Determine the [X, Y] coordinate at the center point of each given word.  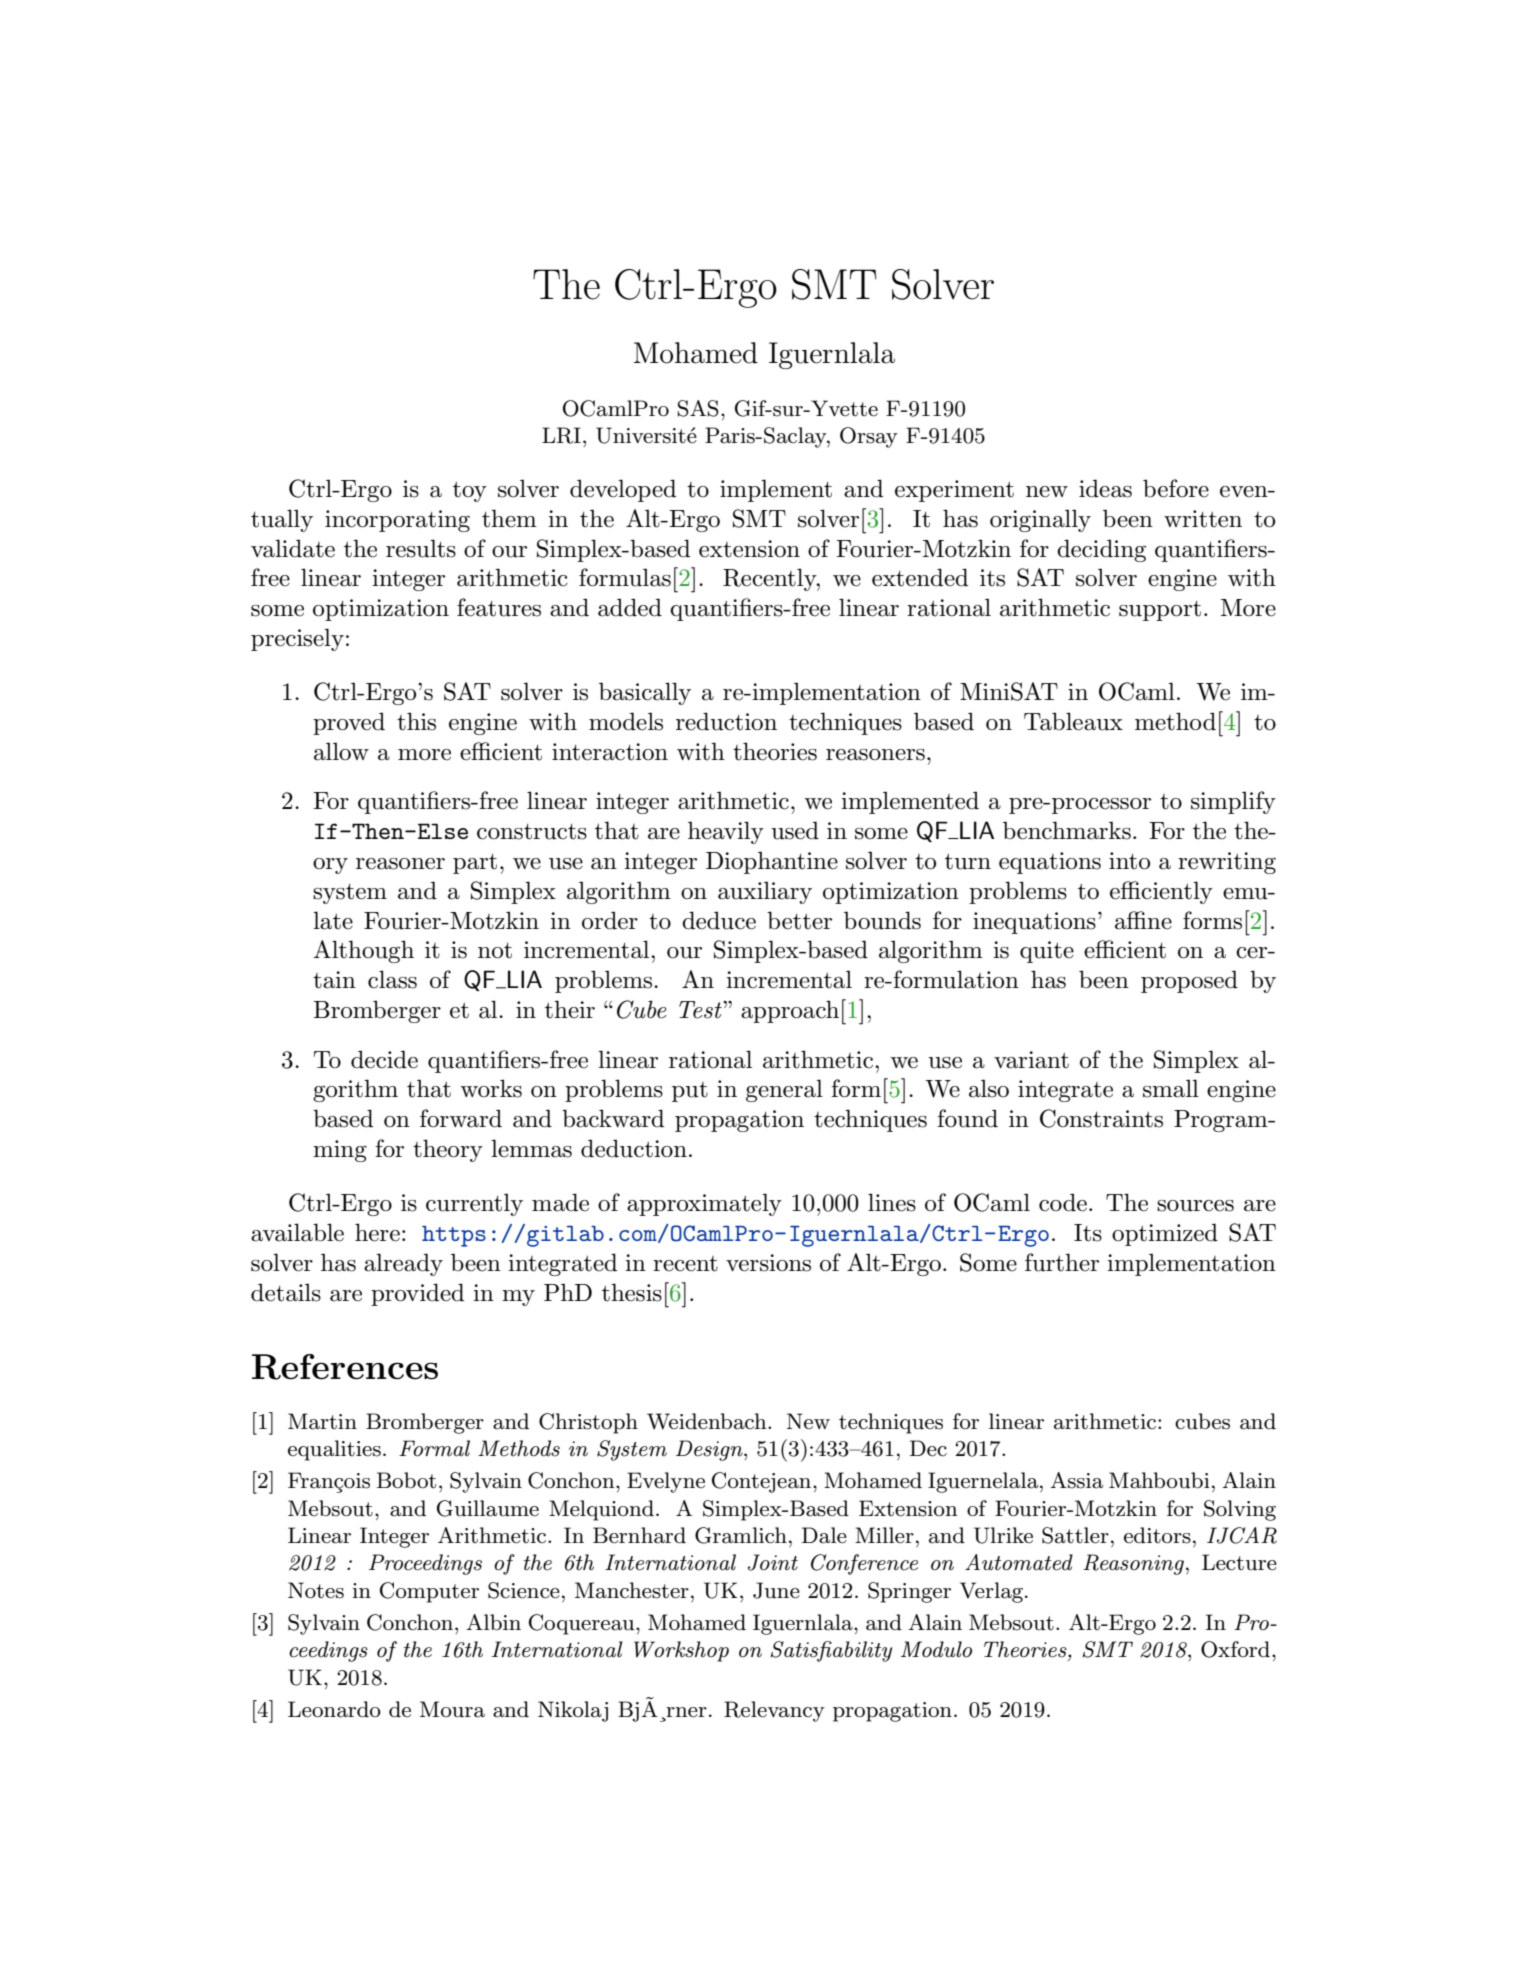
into [1129, 861]
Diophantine [772, 862]
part [475, 864]
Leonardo [334, 1709]
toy [470, 492]
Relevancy [774, 1711]
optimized [1165, 1234]
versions [768, 1263]
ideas [1105, 488]
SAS [698, 408]
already [403, 1264]
